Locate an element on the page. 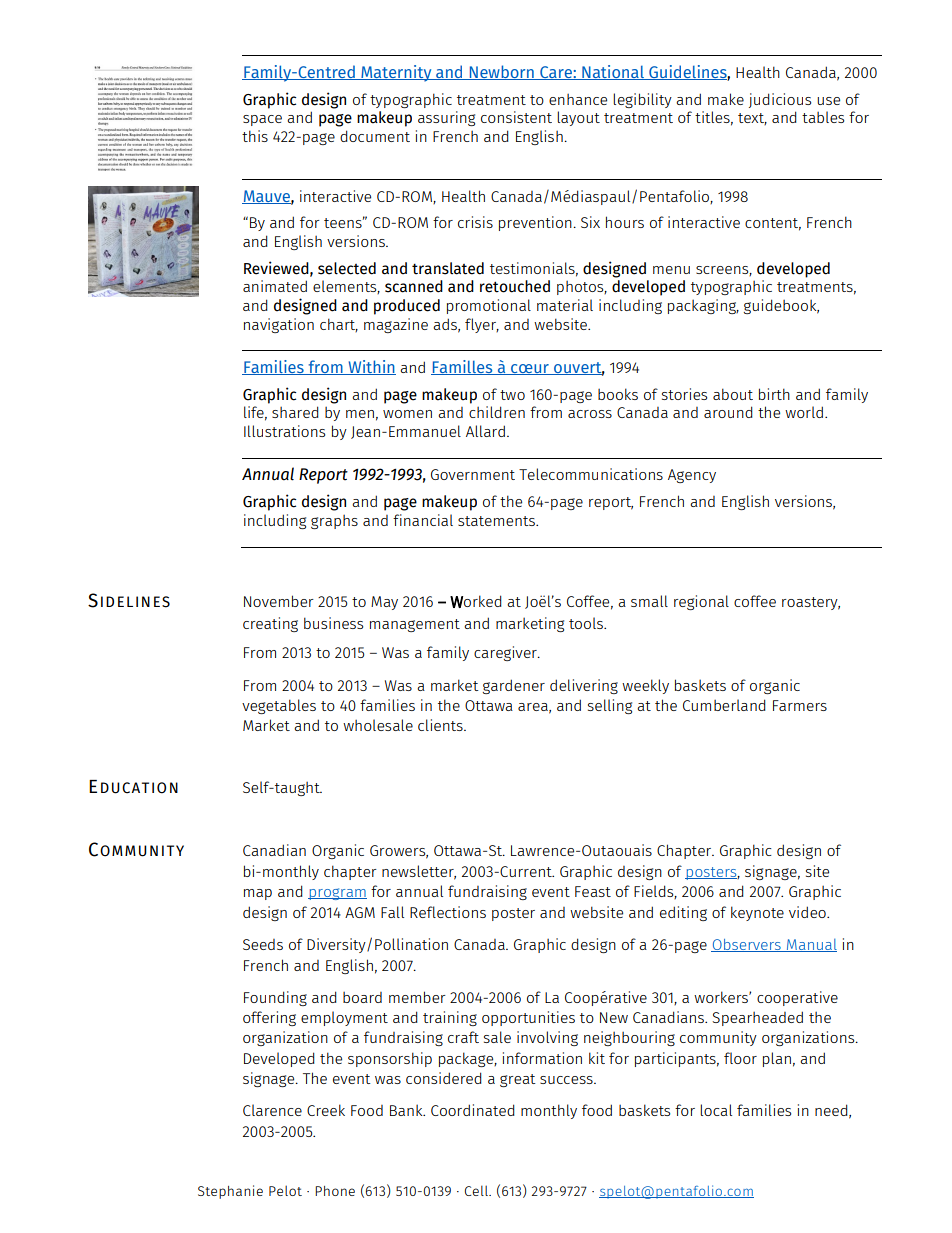  tools is located at coordinates (587, 623).
